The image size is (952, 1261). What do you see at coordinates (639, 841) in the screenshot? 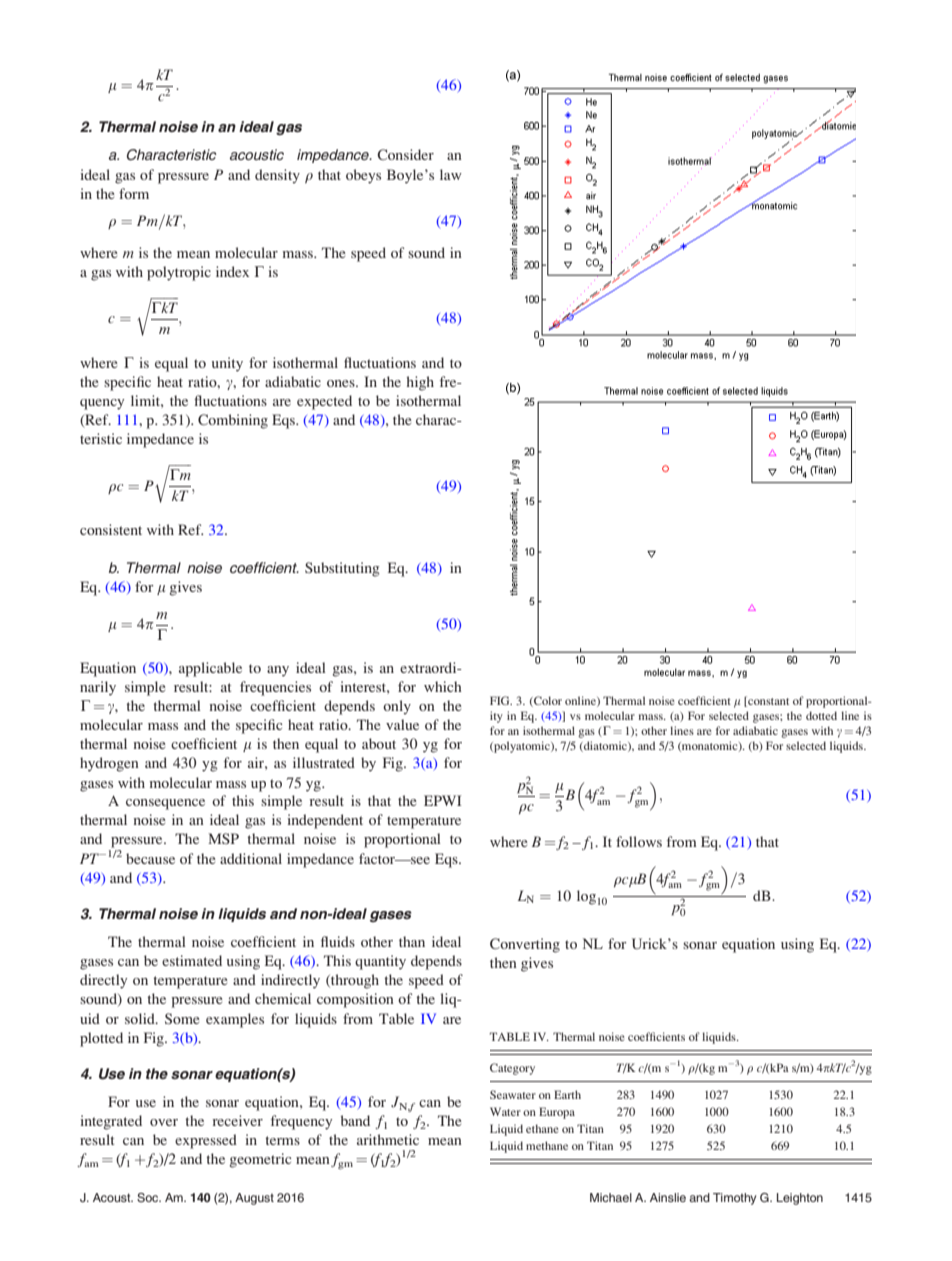
I see `follows` at bounding box center [639, 841].
